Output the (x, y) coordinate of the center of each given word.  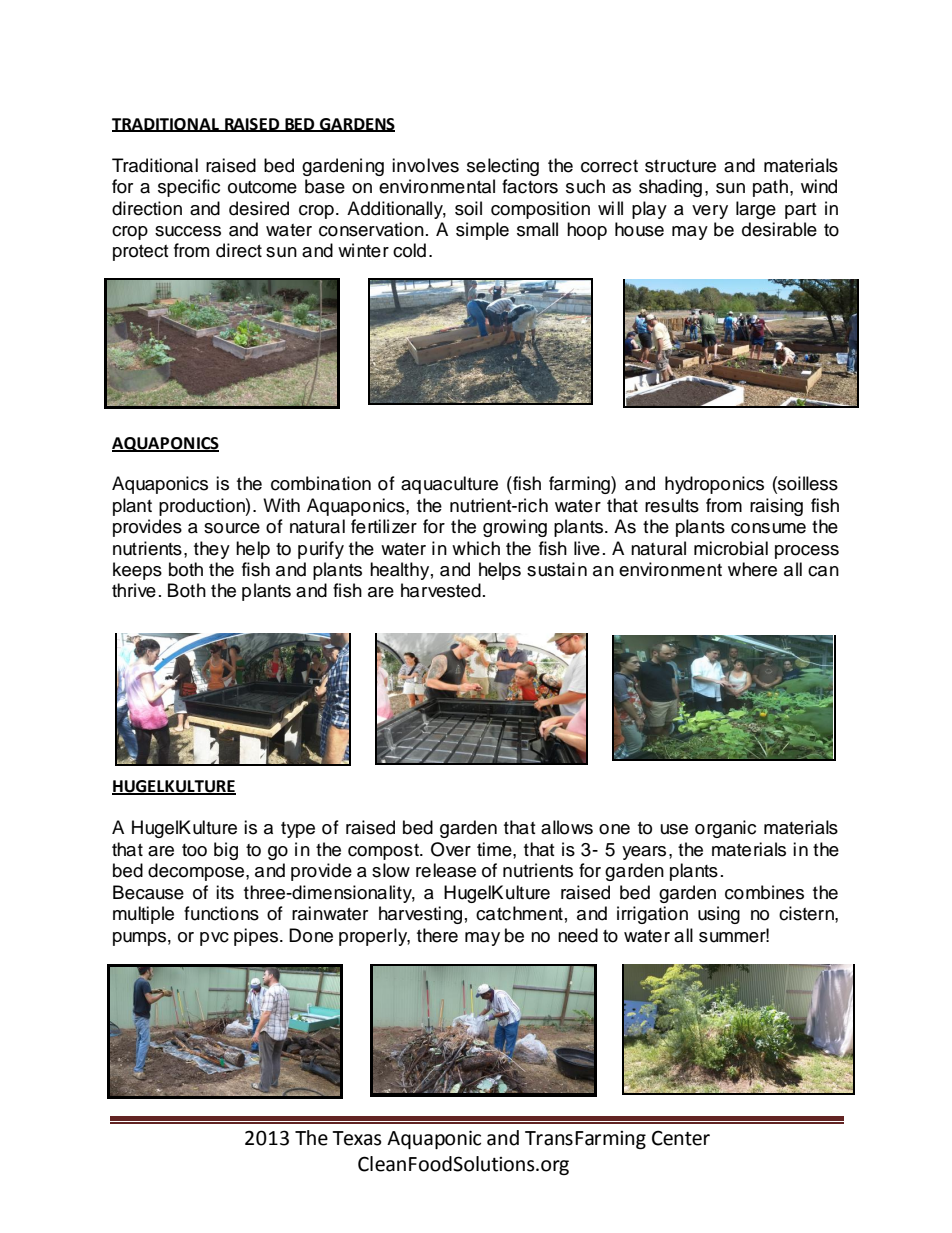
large (756, 210)
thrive (134, 590)
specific (189, 188)
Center (681, 1138)
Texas (357, 1138)
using (719, 915)
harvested (441, 590)
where (752, 569)
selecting (503, 167)
